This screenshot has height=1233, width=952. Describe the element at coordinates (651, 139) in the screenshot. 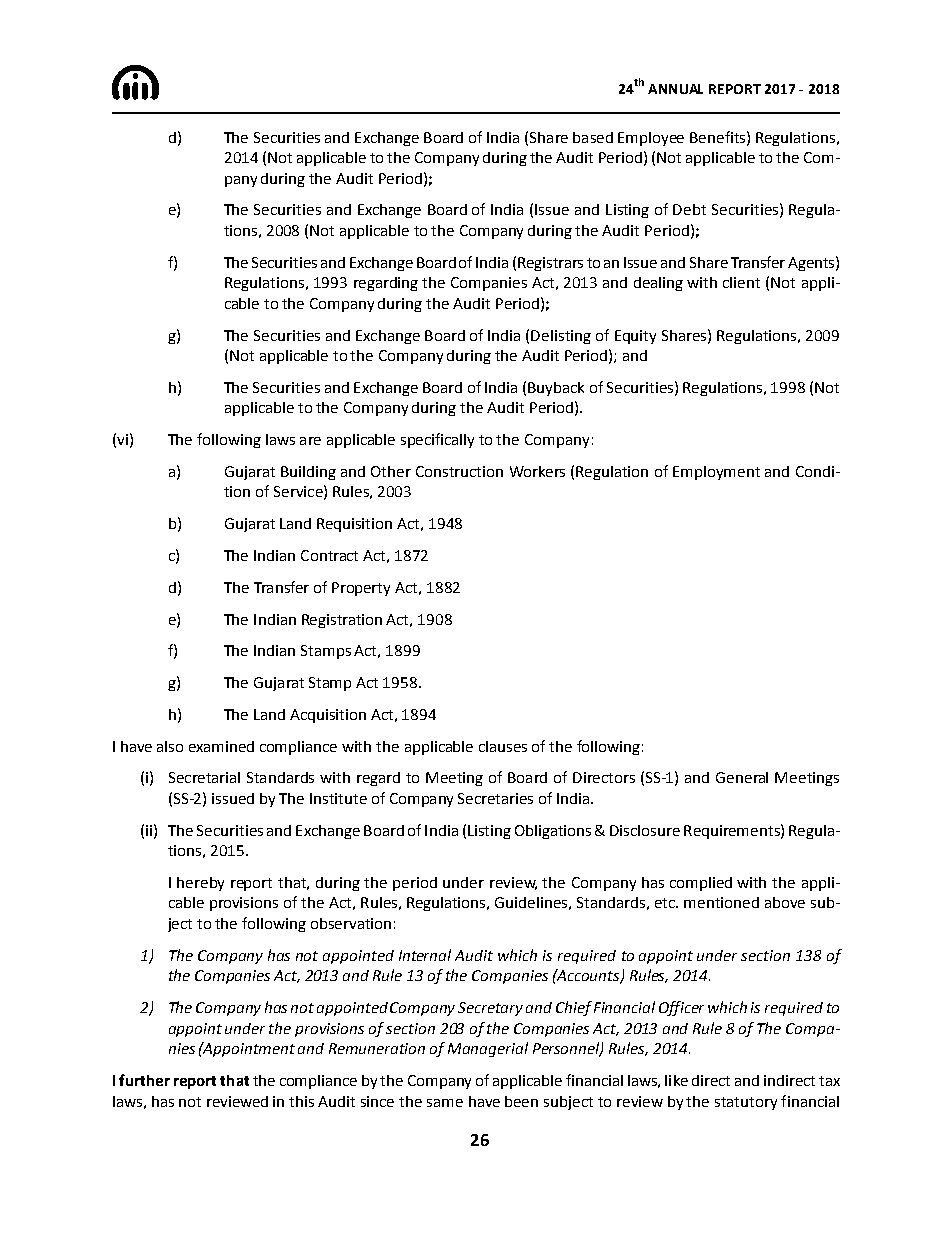

I see `Employee` at that location.
